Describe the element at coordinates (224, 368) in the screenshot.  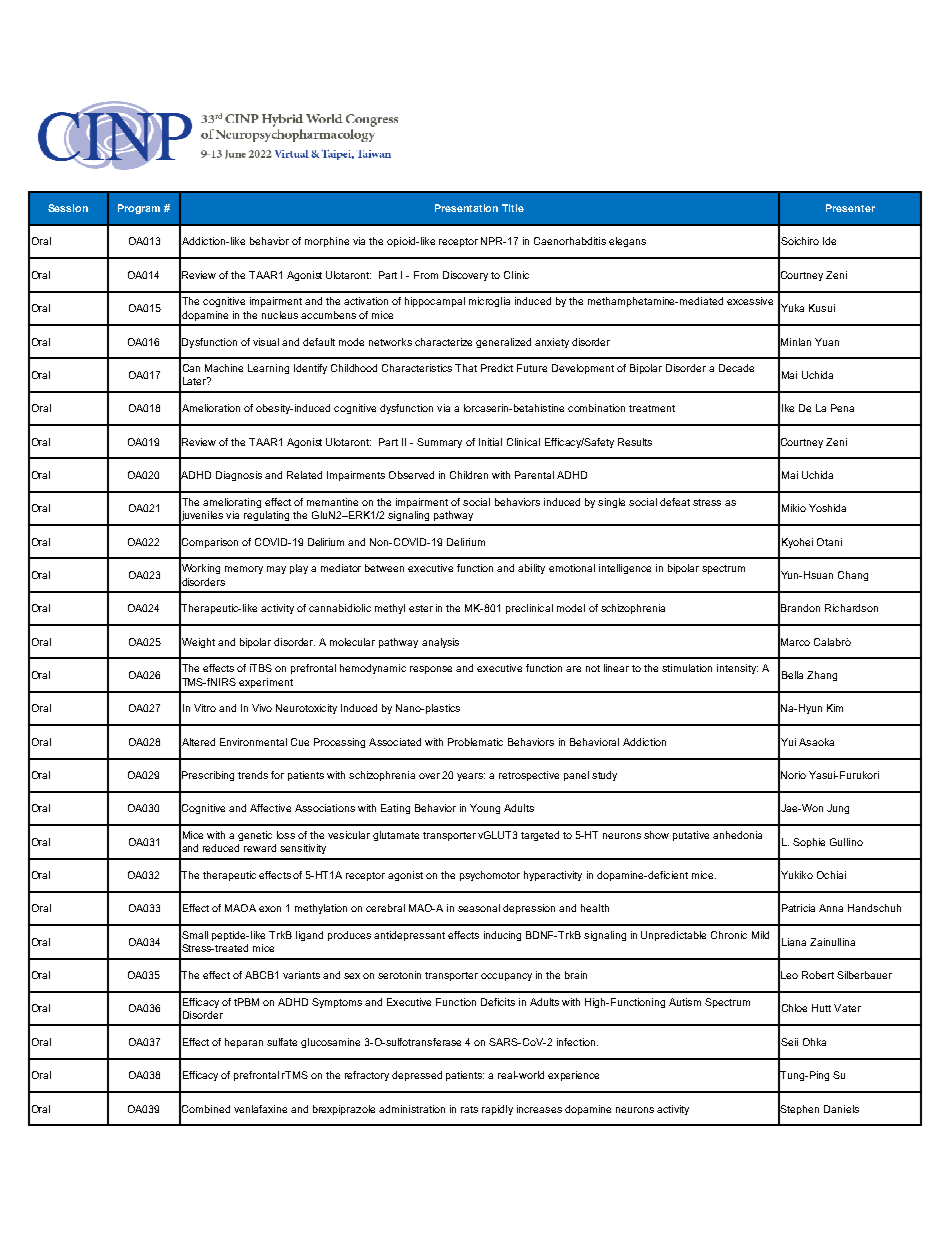
I see `Machine` at that location.
